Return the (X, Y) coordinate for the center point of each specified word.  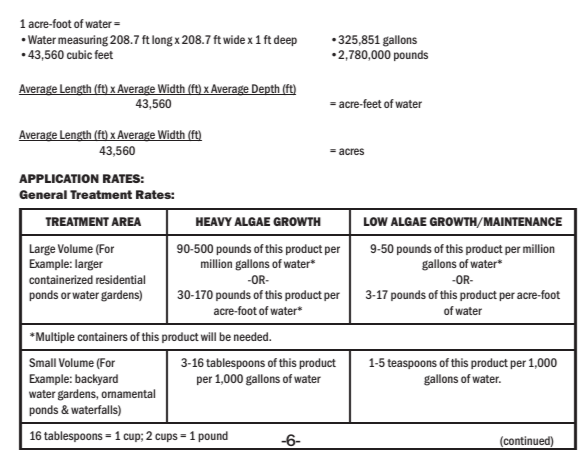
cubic (81, 54)
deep (285, 40)
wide (234, 39)
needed (252, 336)
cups (166, 437)
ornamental (128, 393)
